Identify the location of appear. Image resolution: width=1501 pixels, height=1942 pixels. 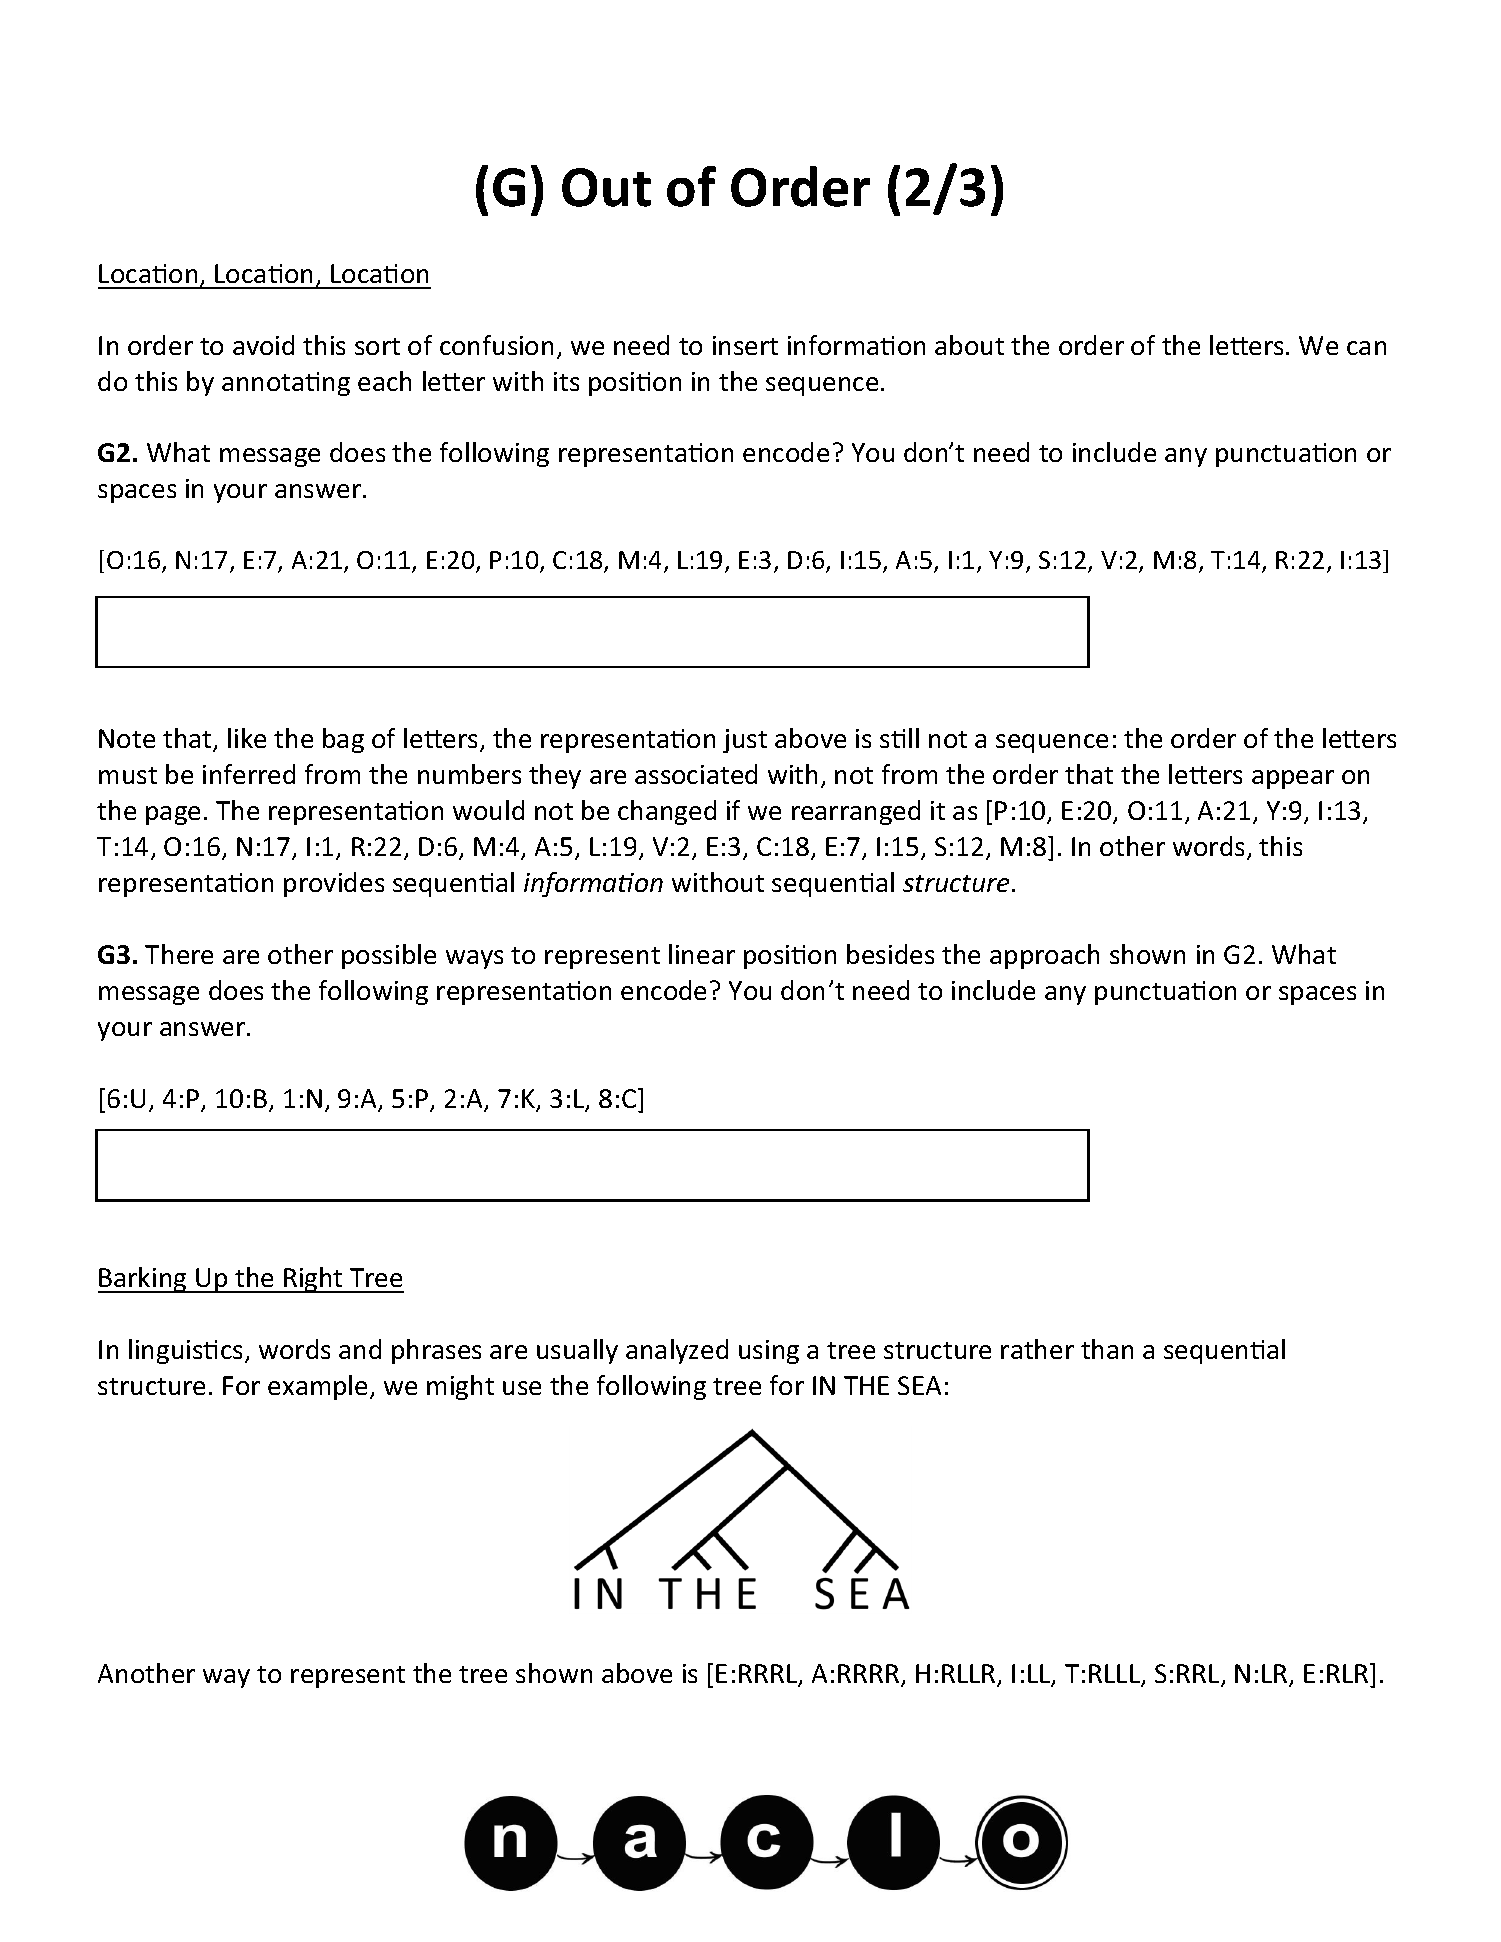
(1293, 779).
